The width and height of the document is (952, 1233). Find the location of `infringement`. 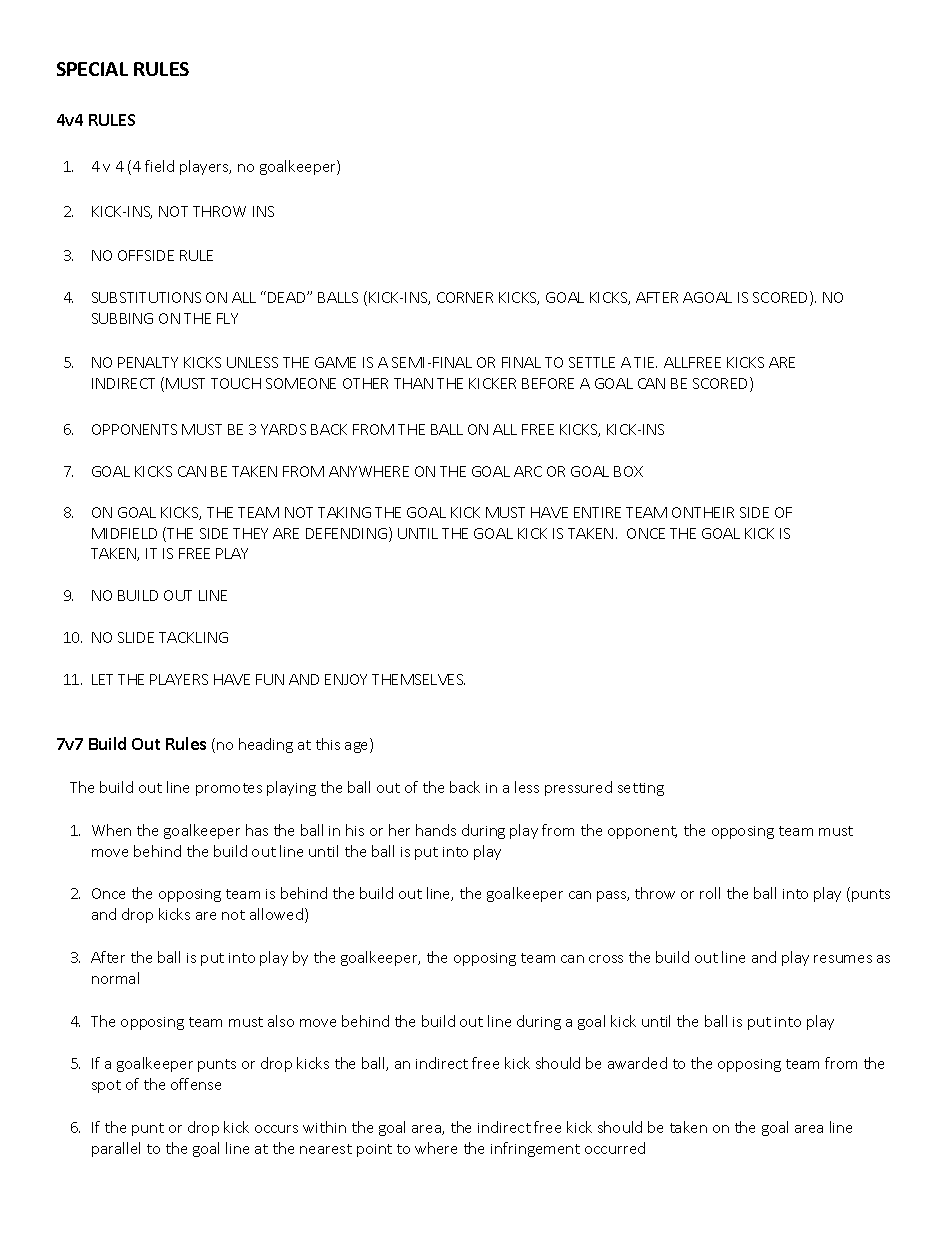

infringement is located at coordinates (535, 1149).
